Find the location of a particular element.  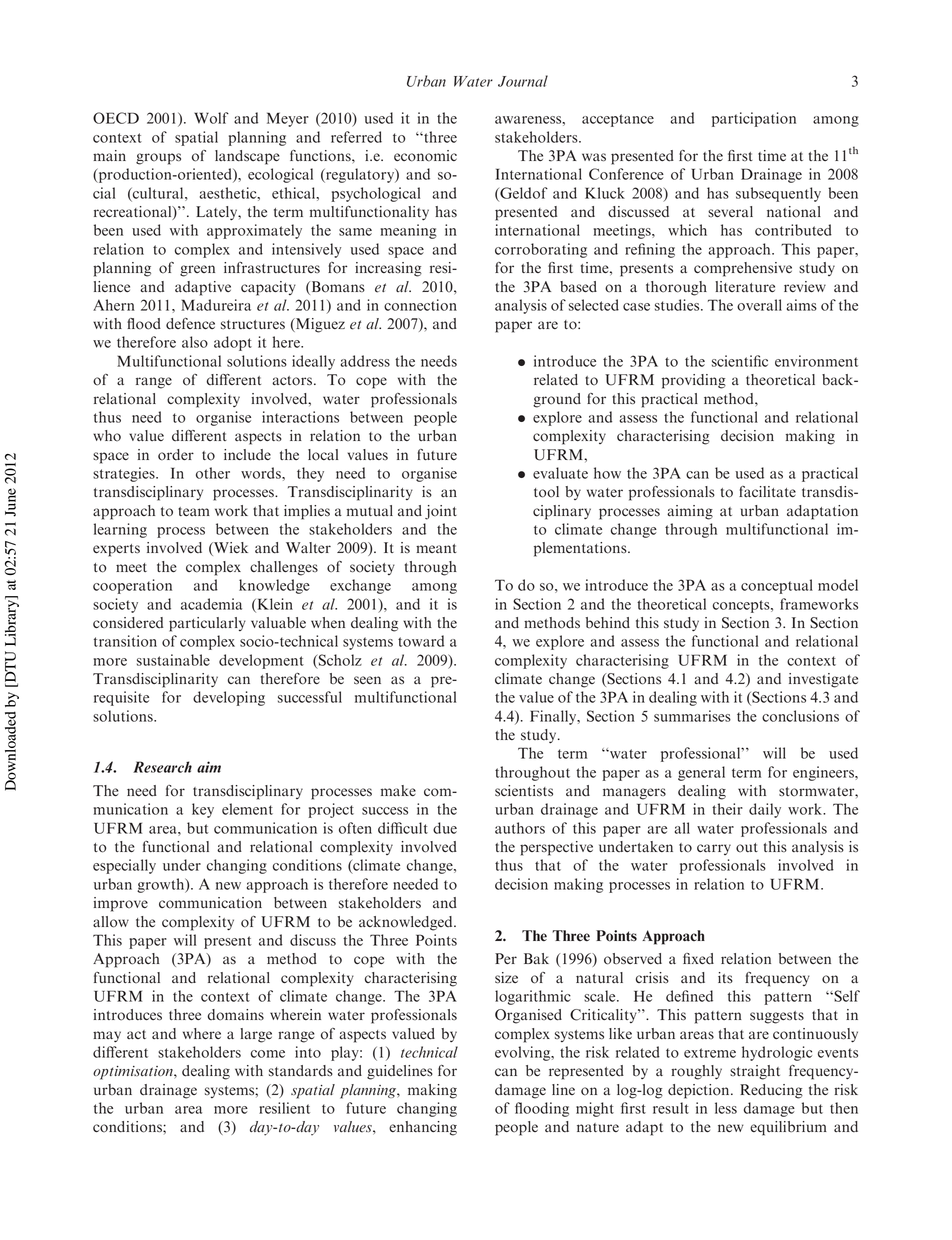

Wolf is located at coordinates (211, 118).
